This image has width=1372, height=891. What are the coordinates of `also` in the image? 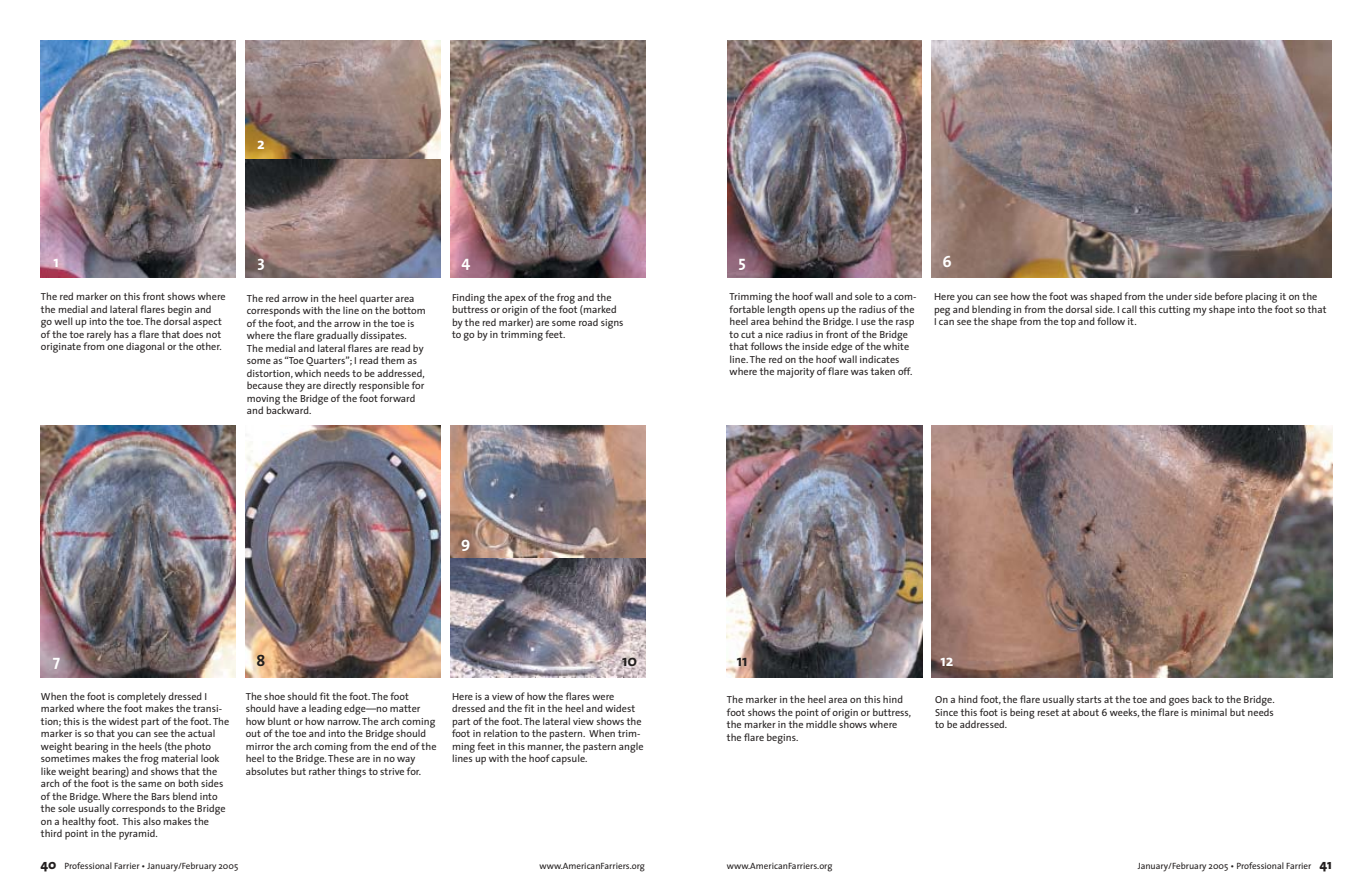 It's located at (152, 821).
